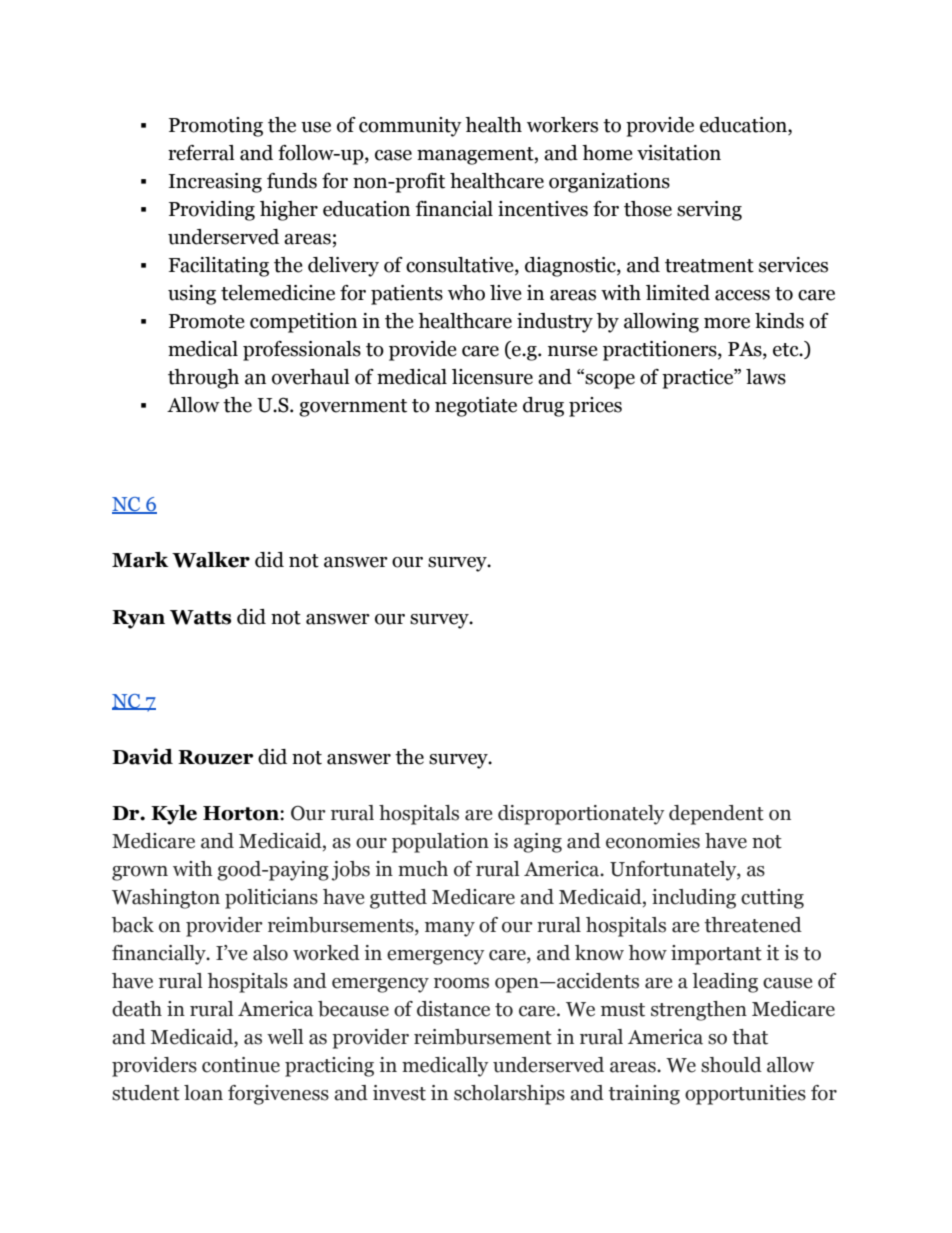  Describe the element at coordinates (211, 560) in the page. I see `Walker` at that location.
